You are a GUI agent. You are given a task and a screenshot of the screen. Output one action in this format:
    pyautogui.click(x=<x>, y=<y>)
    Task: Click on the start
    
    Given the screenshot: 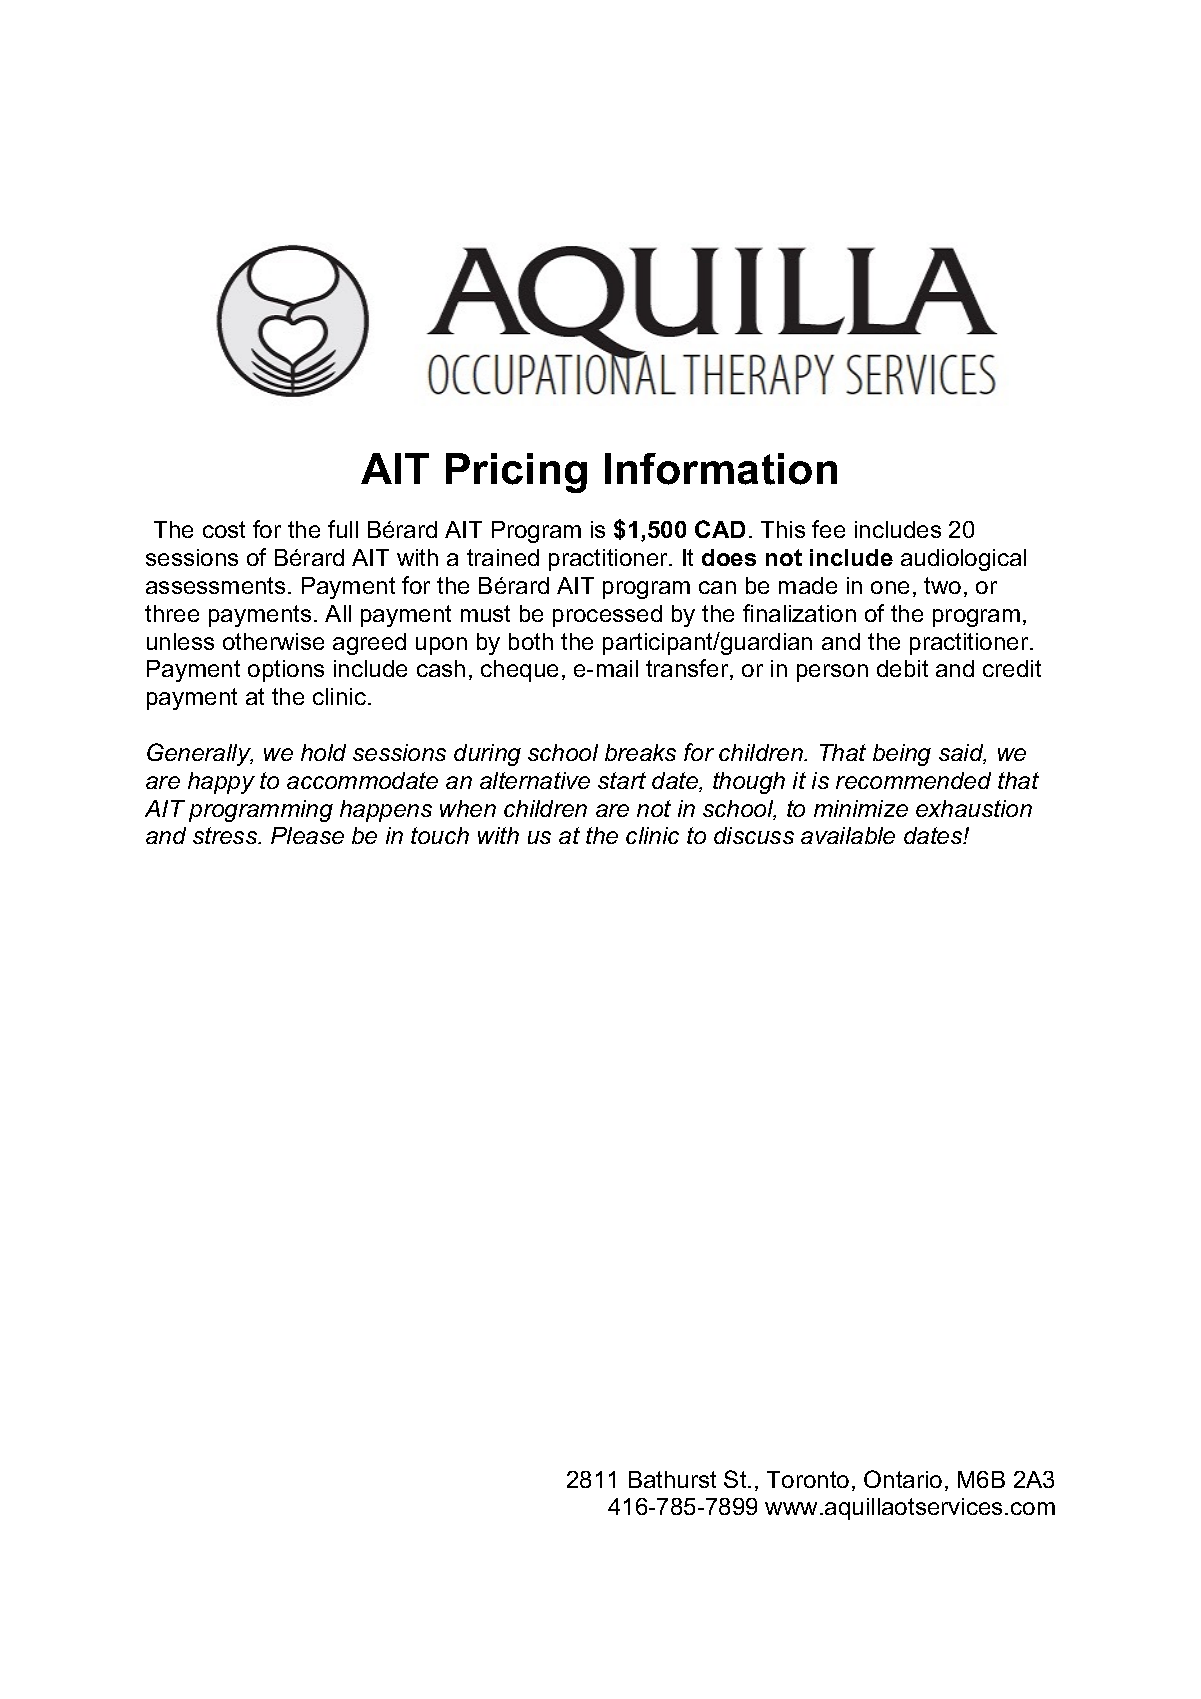 What is the action you would take?
    pyautogui.click(x=622, y=780)
